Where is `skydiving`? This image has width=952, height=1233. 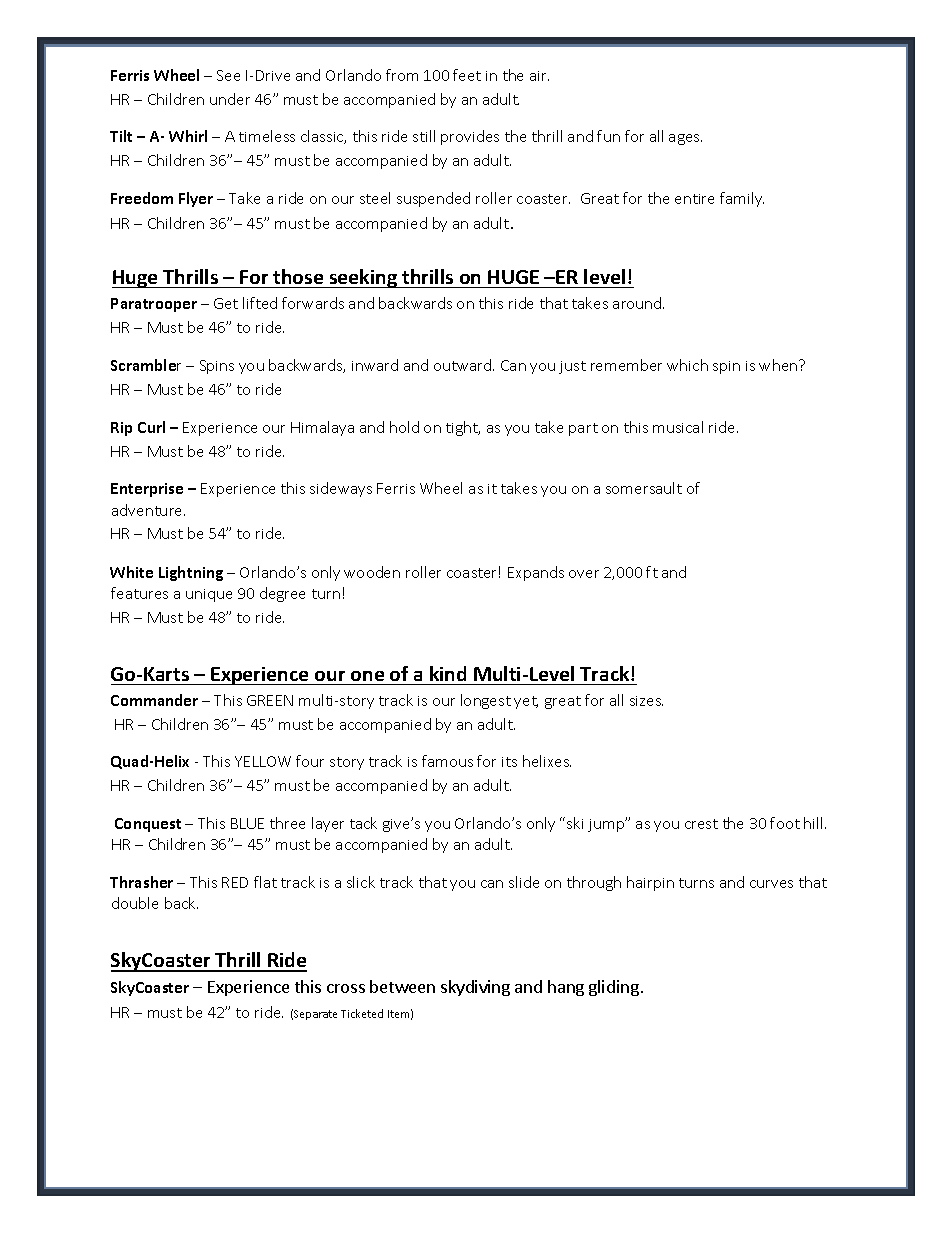
skydiving is located at coordinates (475, 988).
